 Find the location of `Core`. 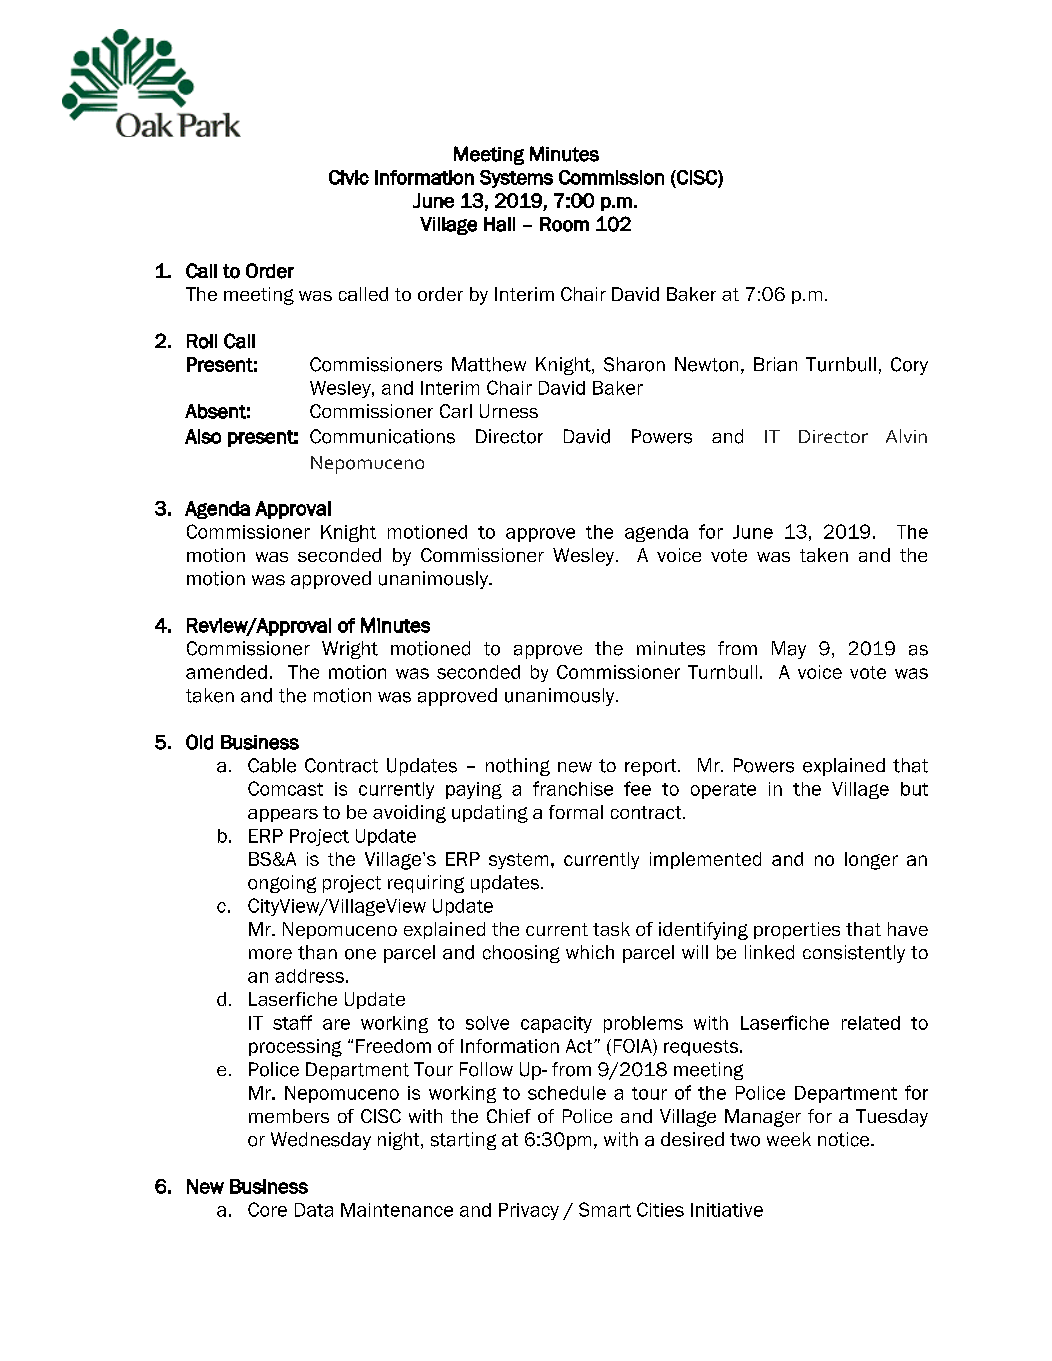

Core is located at coordinates (267, 1209).
